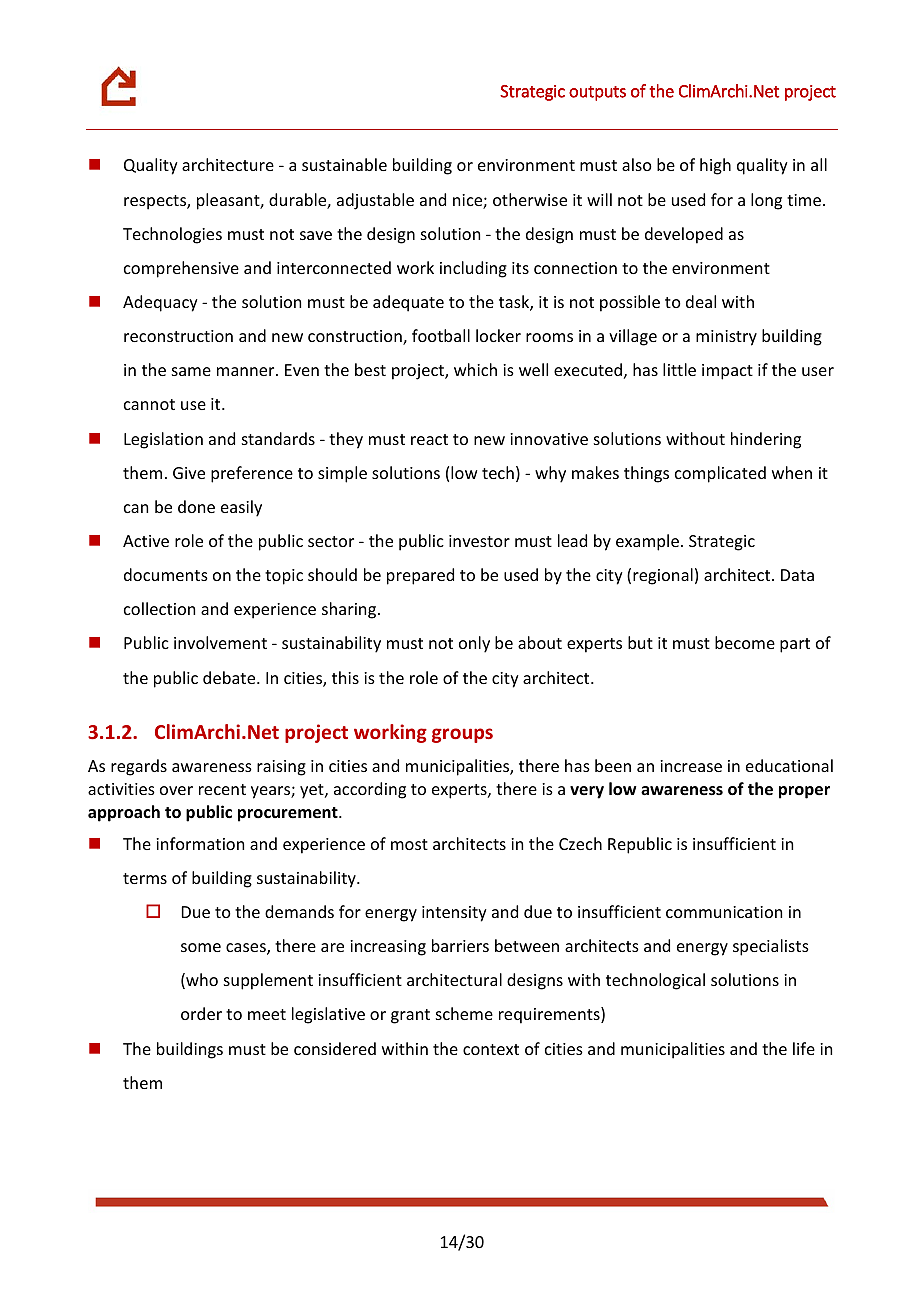 The height and width of the screenshot is (1308, 924). Describe the element at coordinates (691, 766) in the screenshot. I see `increase` at that location.
